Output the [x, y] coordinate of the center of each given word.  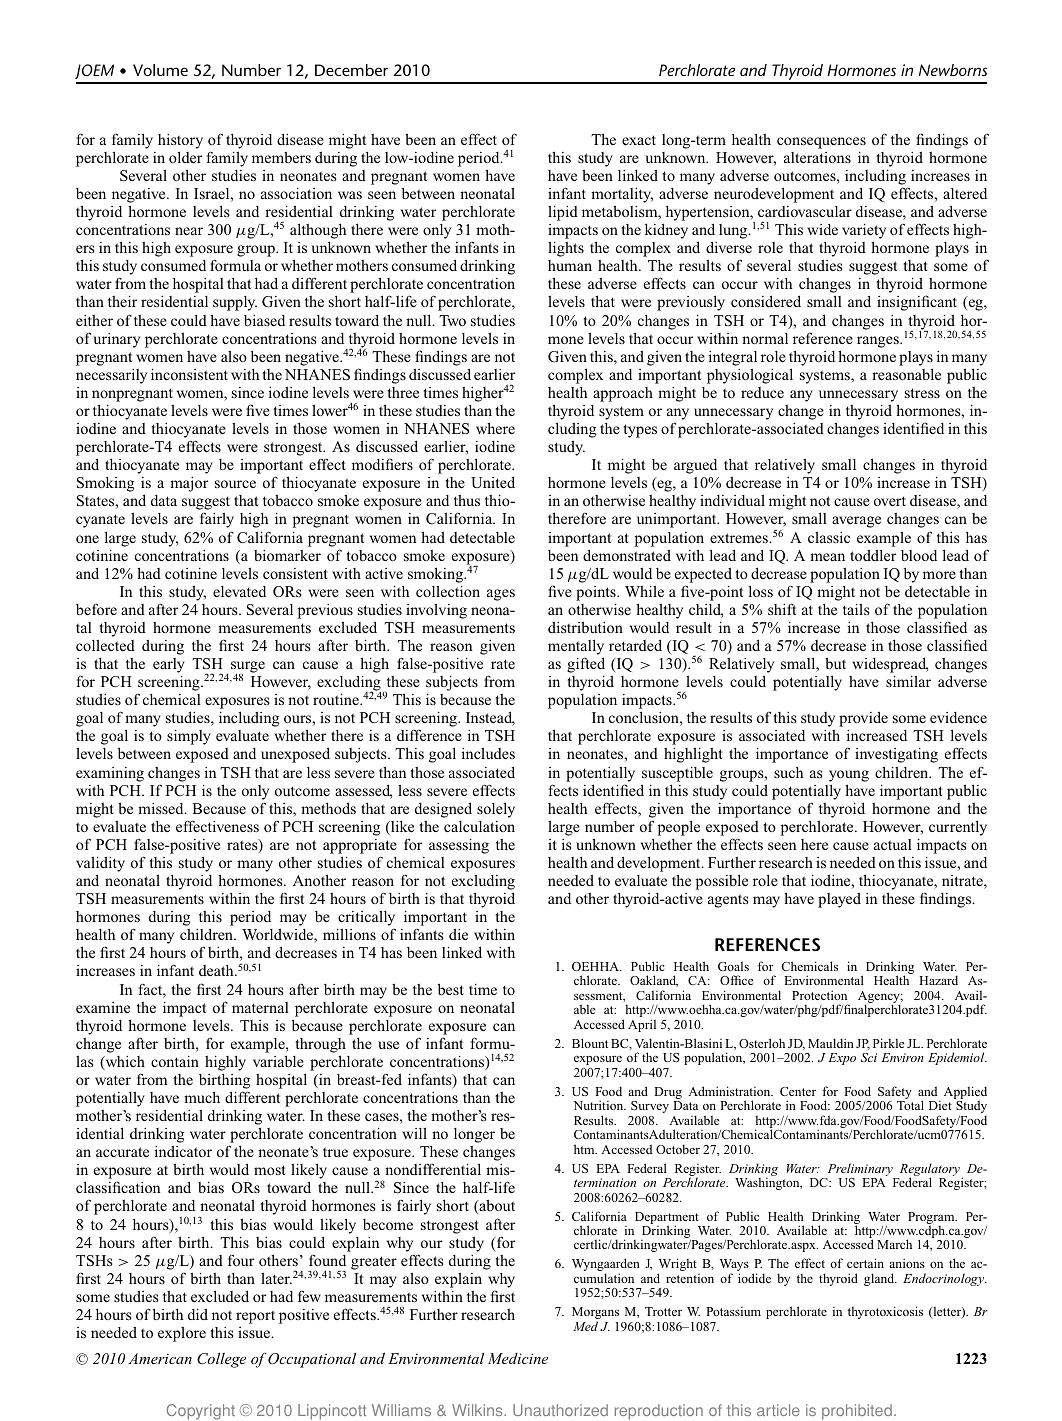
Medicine [518, 1358]
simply [189, 737]
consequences [821, 143]
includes [488, 753]
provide [863, 719]
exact [639, 140]
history [180, 141]
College [221, 1360]
